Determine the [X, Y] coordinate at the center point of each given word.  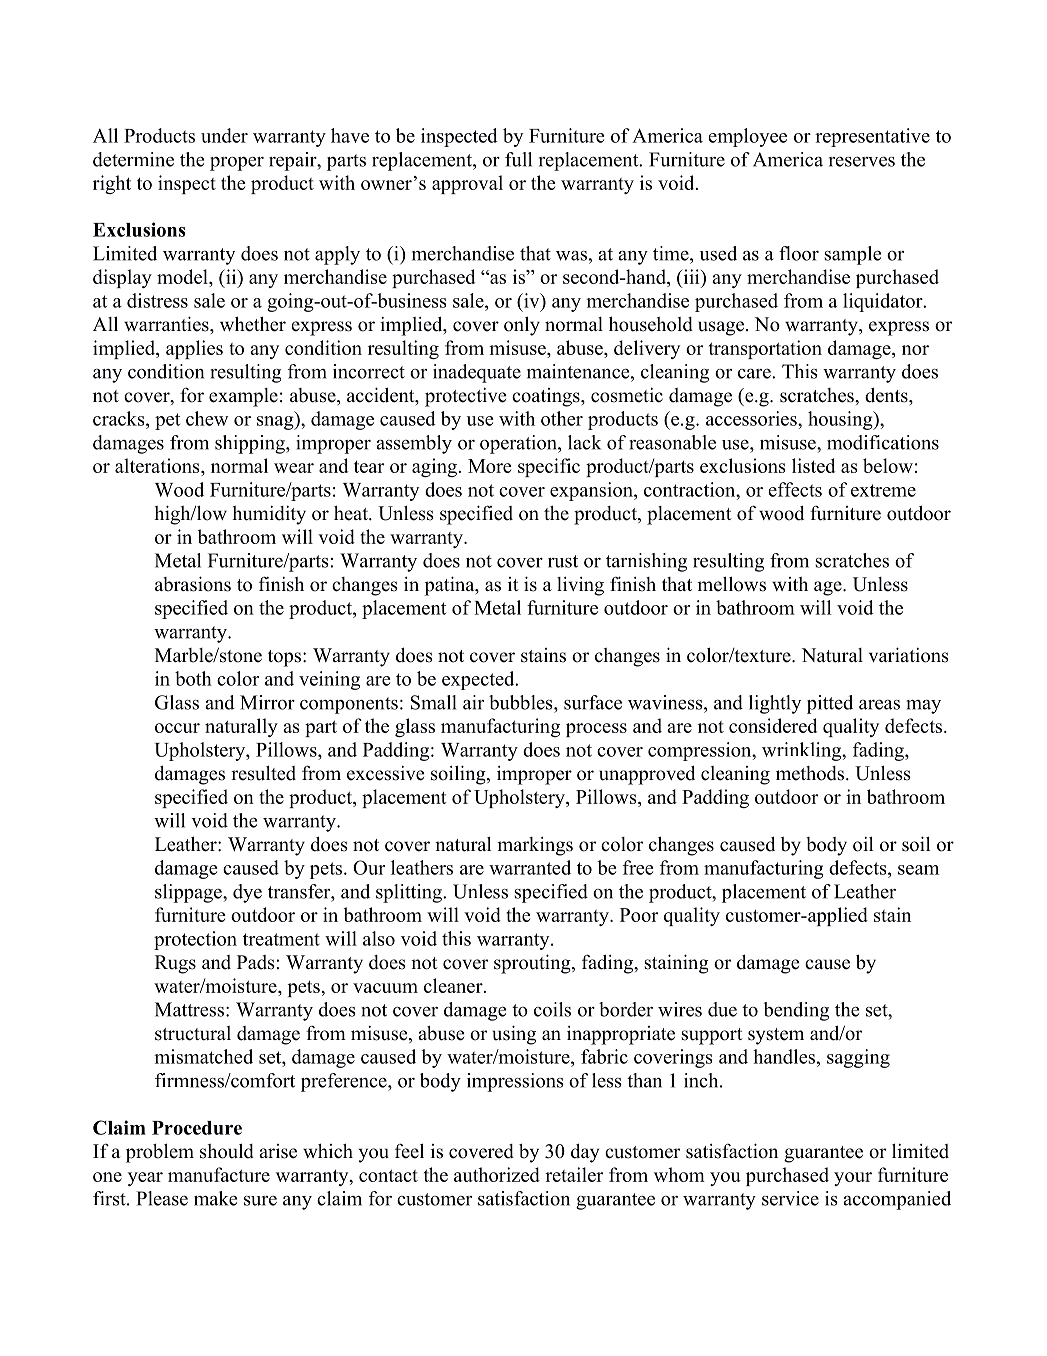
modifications [883, 442]
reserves [862, 161]
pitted [830, 704]
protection [195, 940]
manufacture [219, 1174]
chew [207, 418]
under [224, 135]
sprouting [533, 964]
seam [918, 870]
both [193, 678]
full [518, 159]
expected [479, 680]
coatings [547, 397]
